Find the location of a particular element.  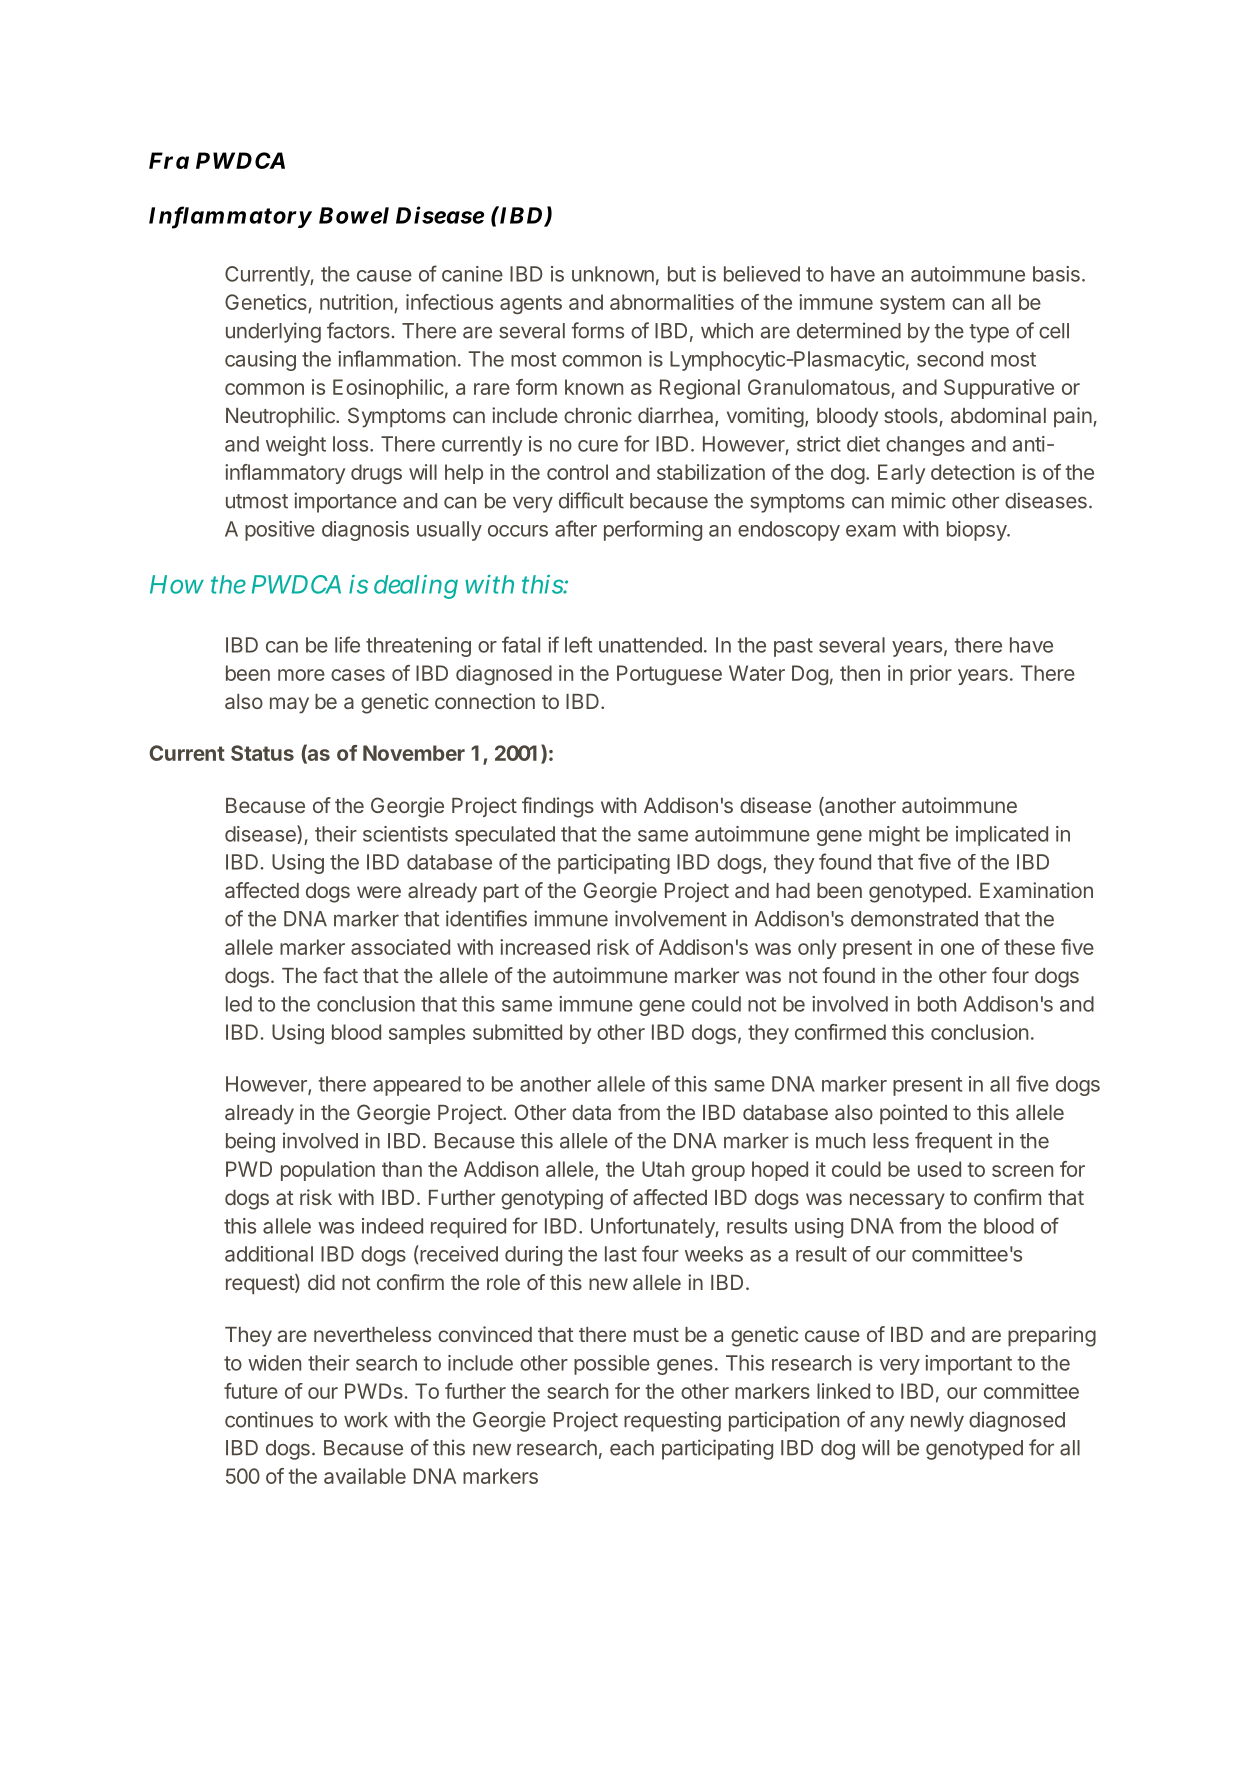

continues is located at coordinates (269, 1419).
